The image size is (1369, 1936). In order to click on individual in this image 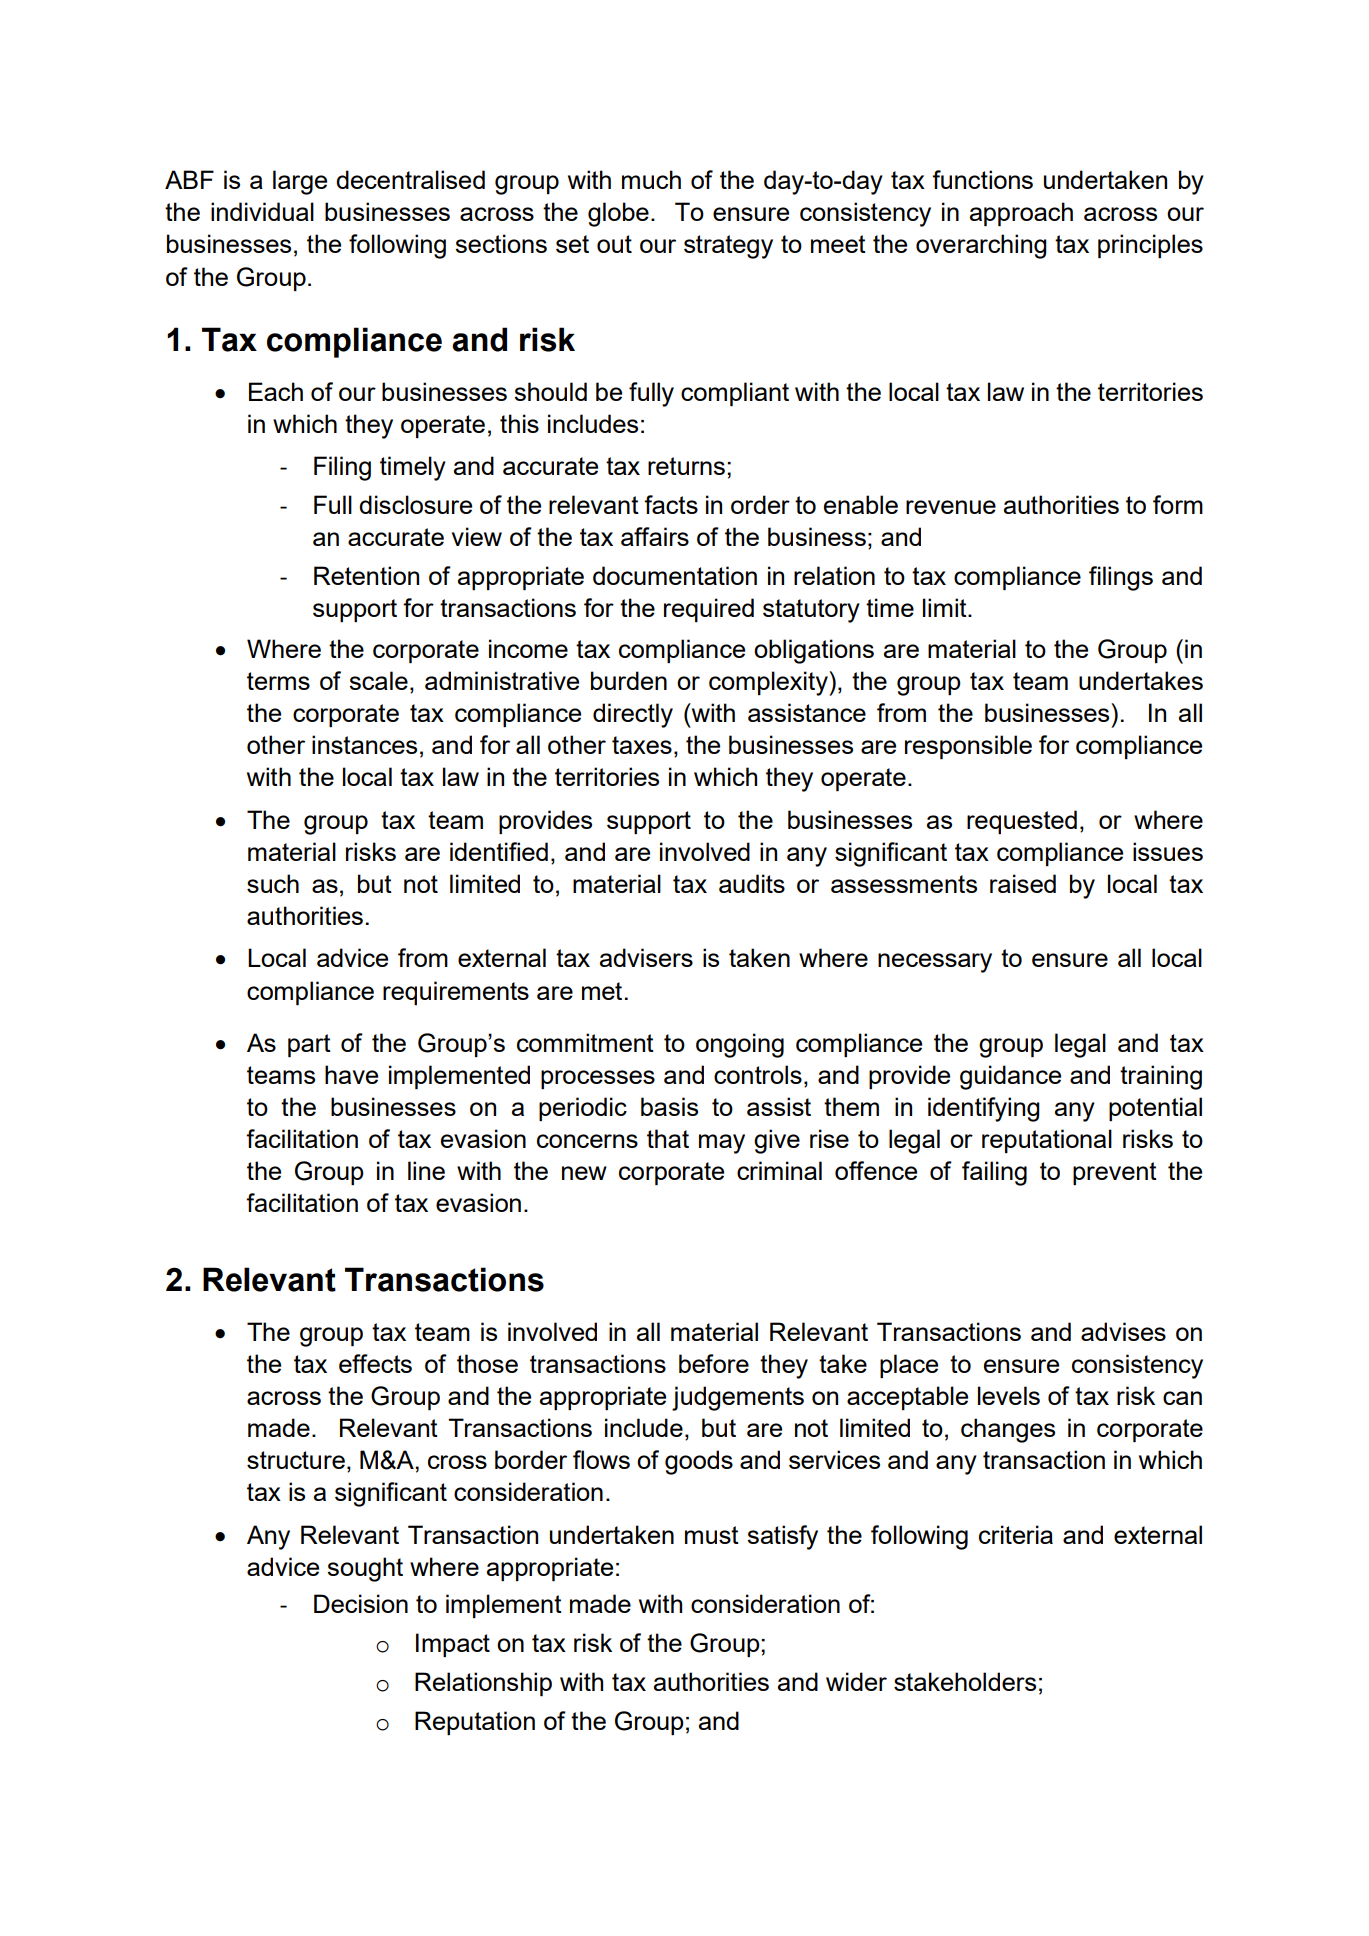, I will do `click(262, 211)`.
